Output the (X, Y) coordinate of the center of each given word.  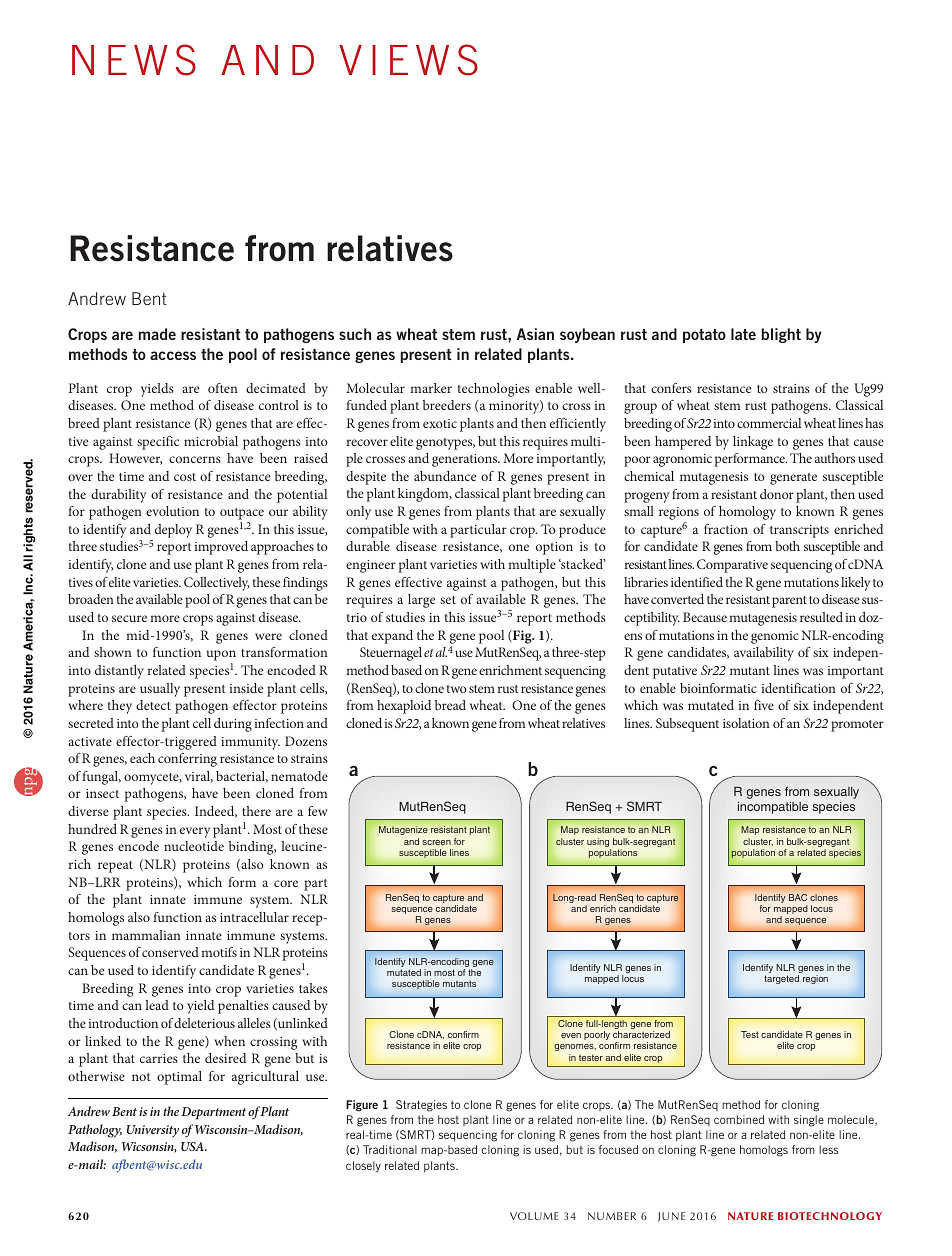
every (195, 832)
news (134, 60)
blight (781, 335)
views (408, 60)
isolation (746, 723)
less (828, 1149)
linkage (753, 443)
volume (534, 1216)
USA (193, 1146)
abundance (445, 476)
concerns (195, 459)
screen (436, 842)
